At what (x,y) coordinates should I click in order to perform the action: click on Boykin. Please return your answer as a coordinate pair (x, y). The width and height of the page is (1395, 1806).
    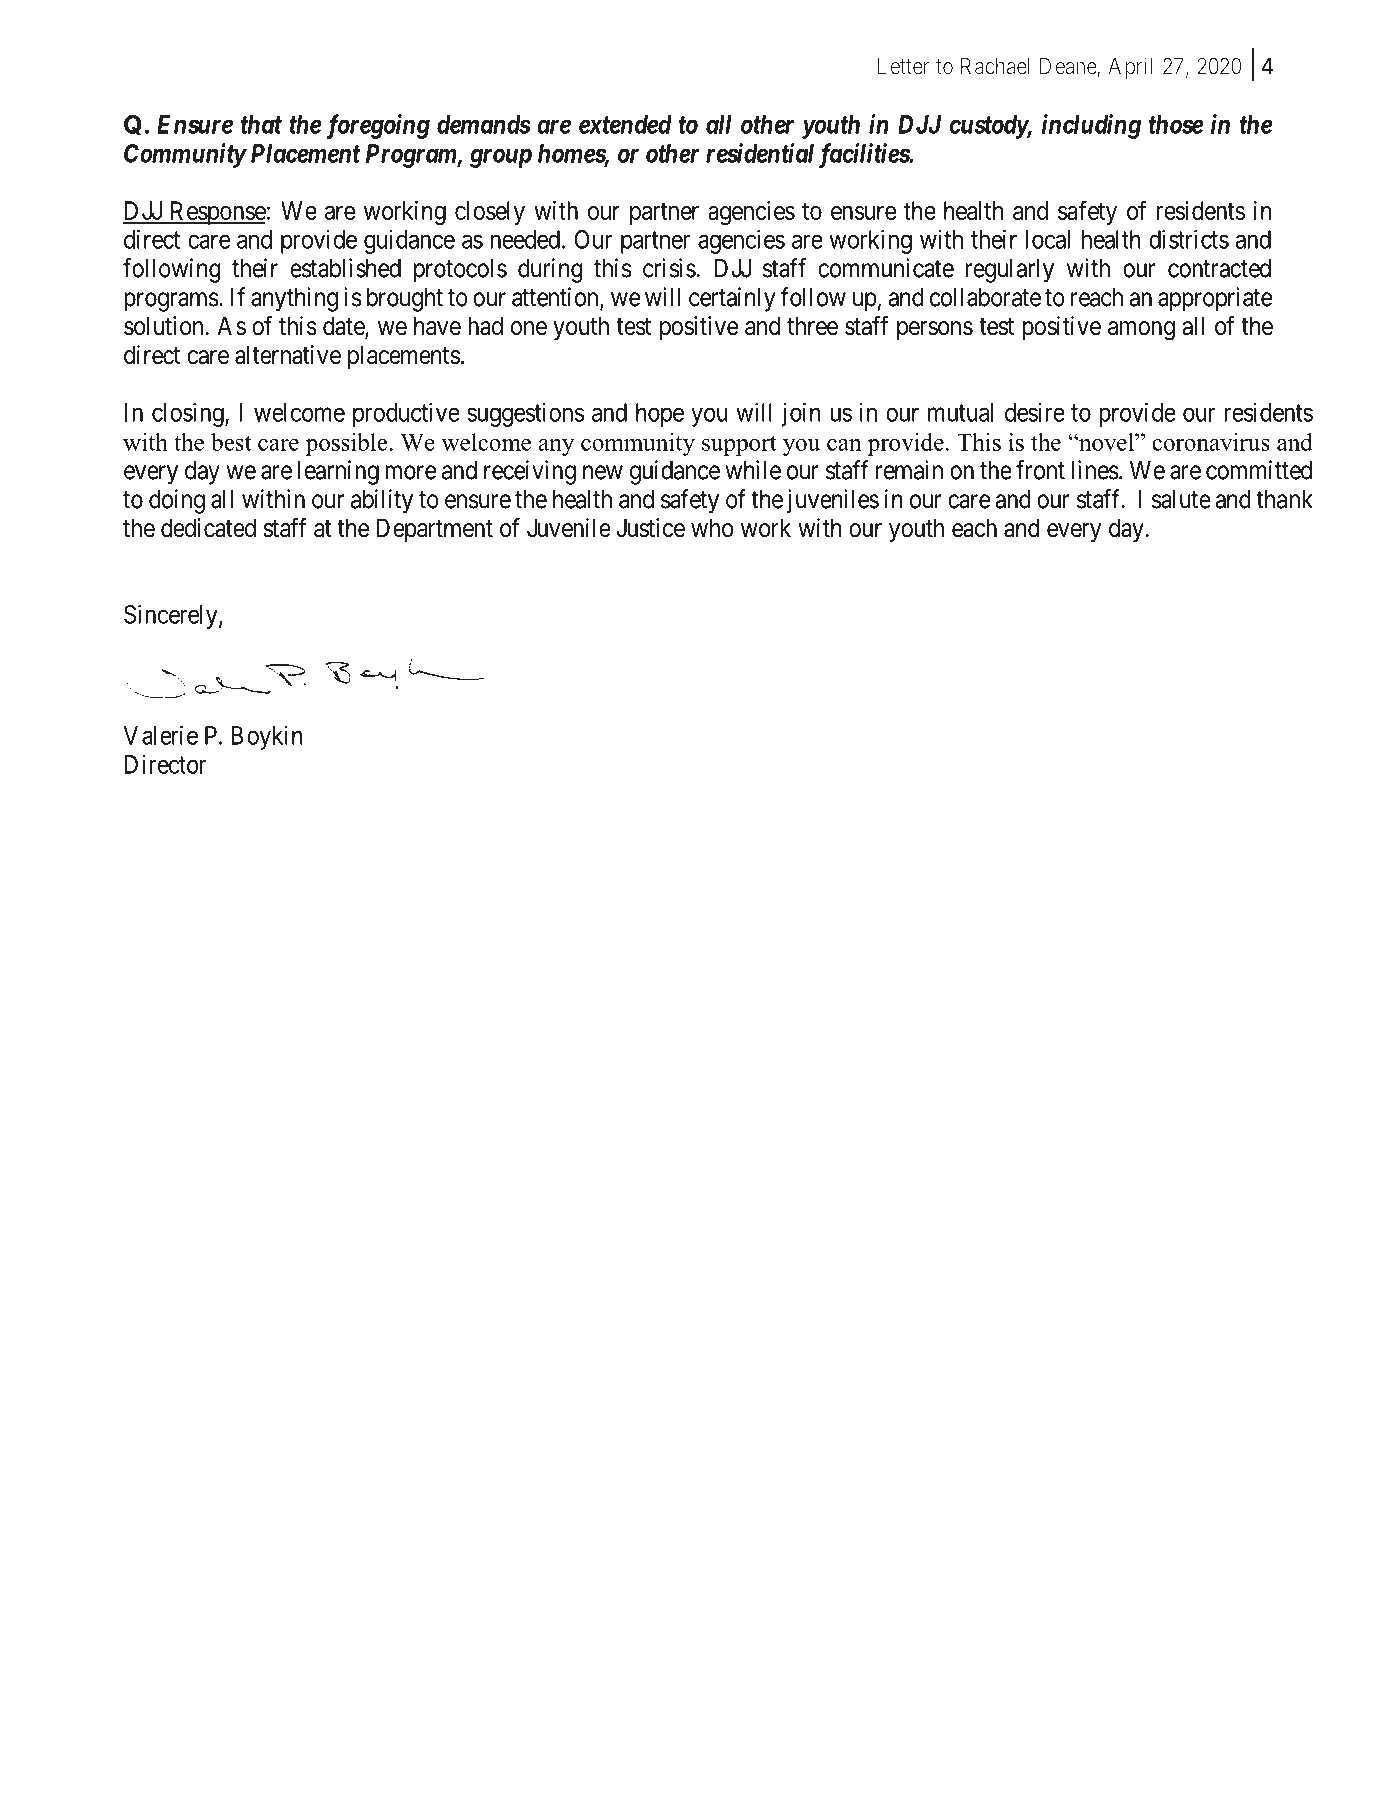
    Looking at the image, I should click on (267, 737).
